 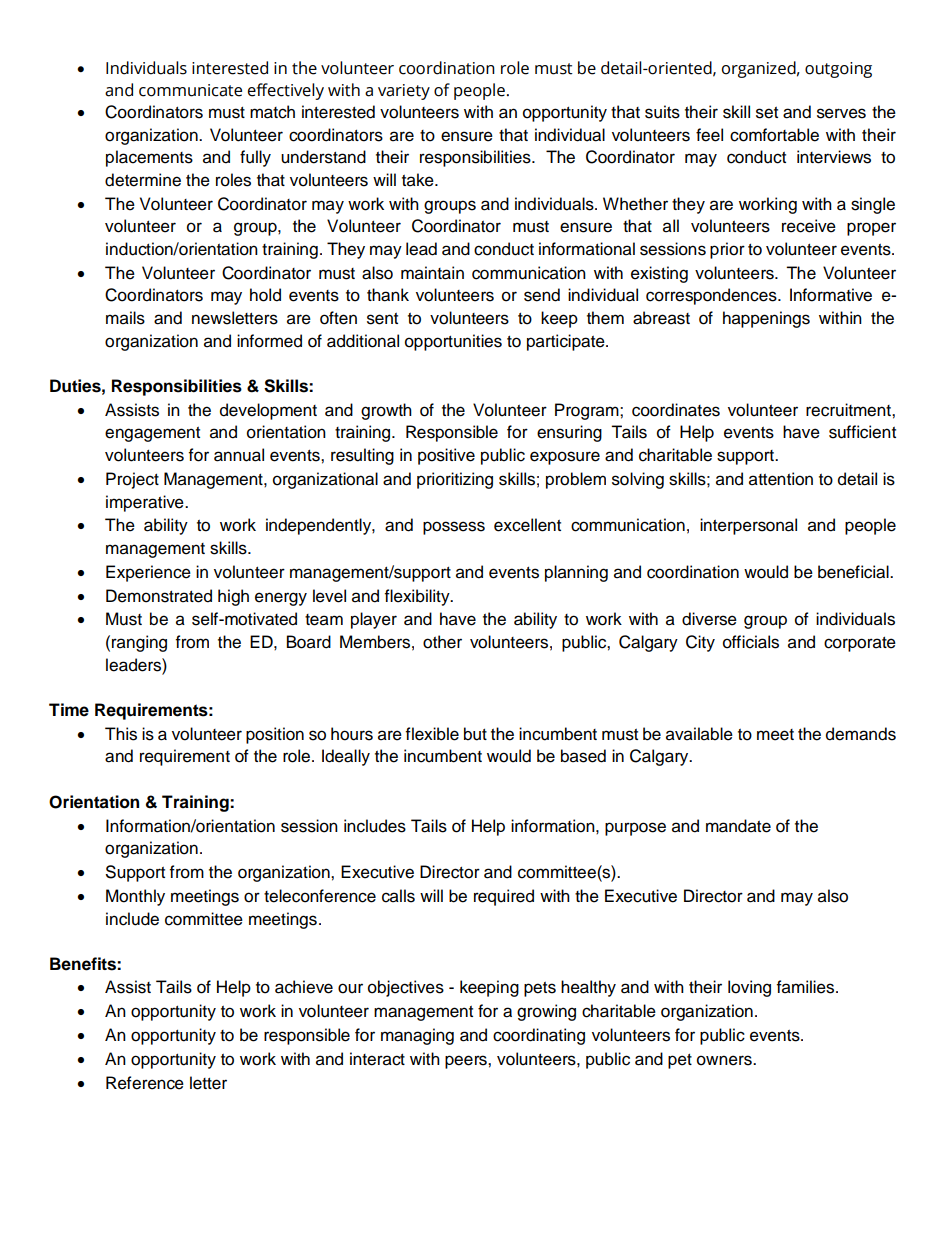 I want to click on Reference, so click(x=145, y=1083).
